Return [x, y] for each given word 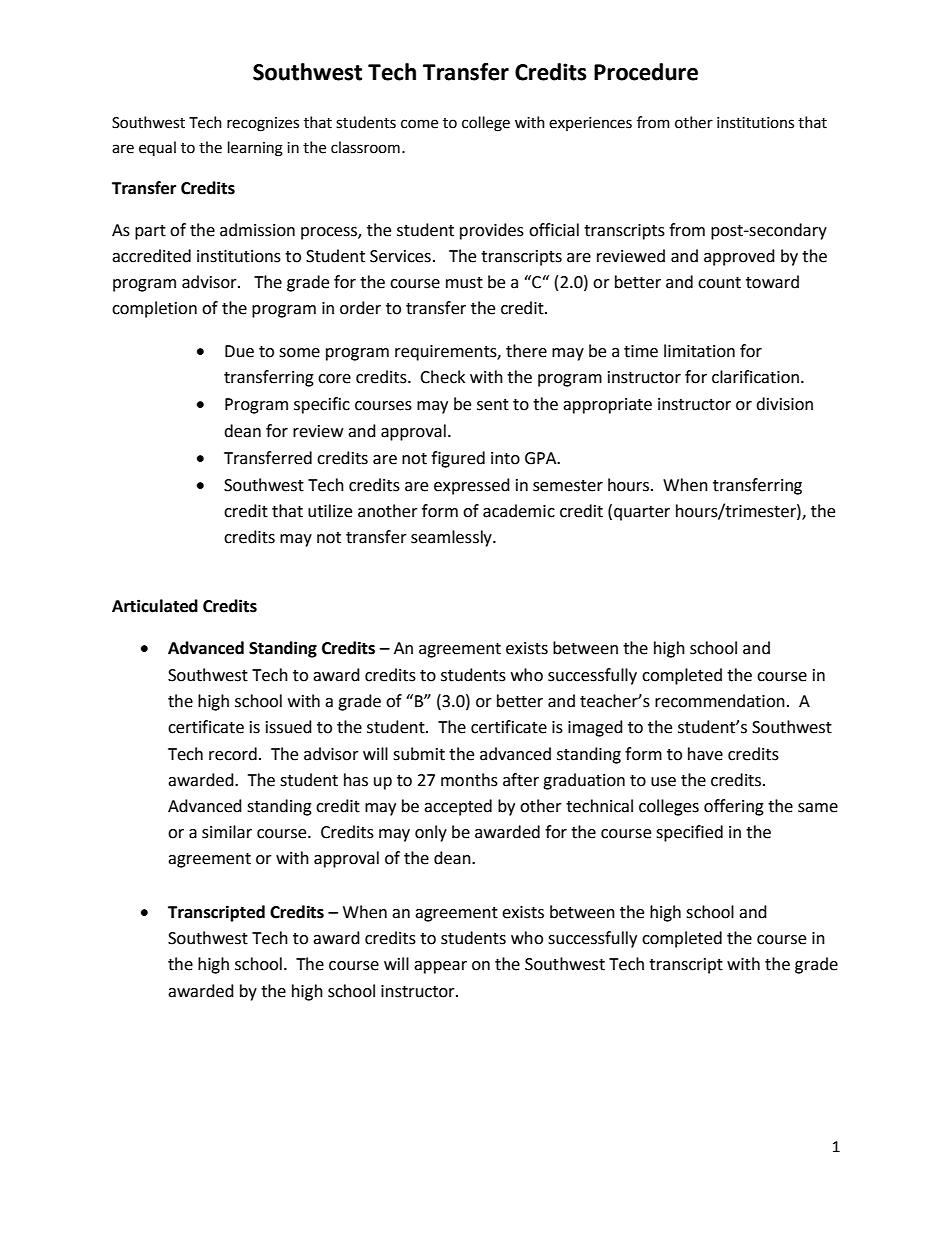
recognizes [263, 124]
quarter [642, 513]
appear [440, 967]
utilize [330, 511]
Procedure [646, 72]
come [419, 124]
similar [227, 832]
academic [519, 511]
